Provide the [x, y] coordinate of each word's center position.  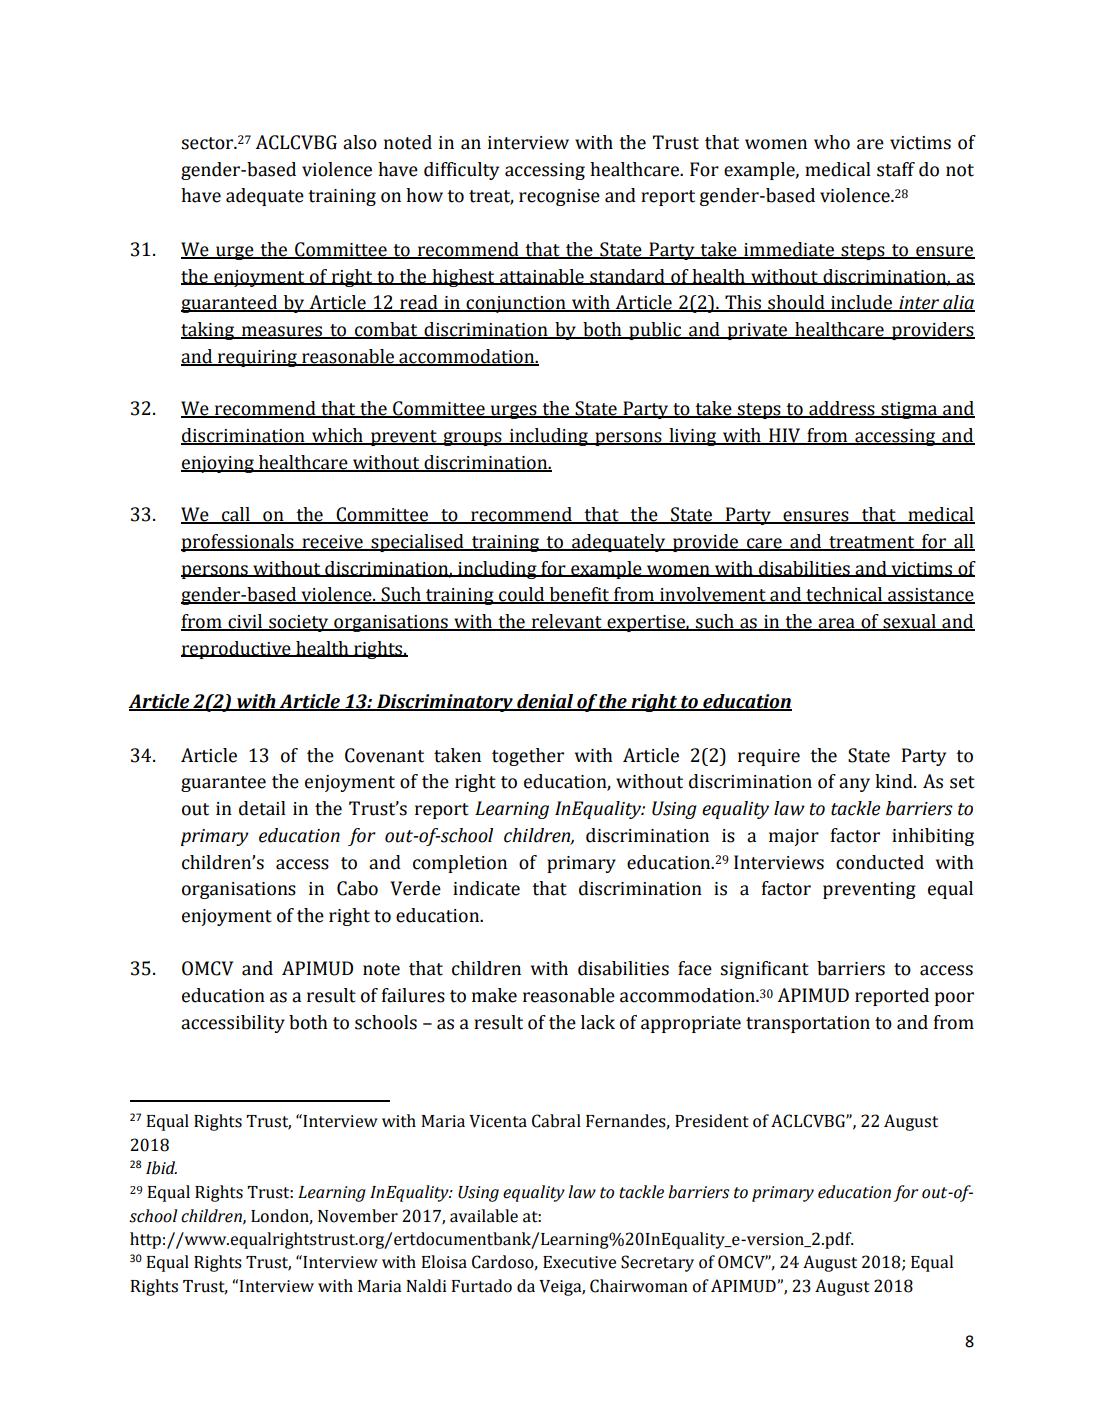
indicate [486, 888]
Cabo [357, 888]
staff [896, 169]
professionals [238, 543]
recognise [559, 197]
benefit [579, 595]
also [360, 142]
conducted [880, 862]
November [358, 1216]
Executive [579, 1262]
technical [844, 595]
